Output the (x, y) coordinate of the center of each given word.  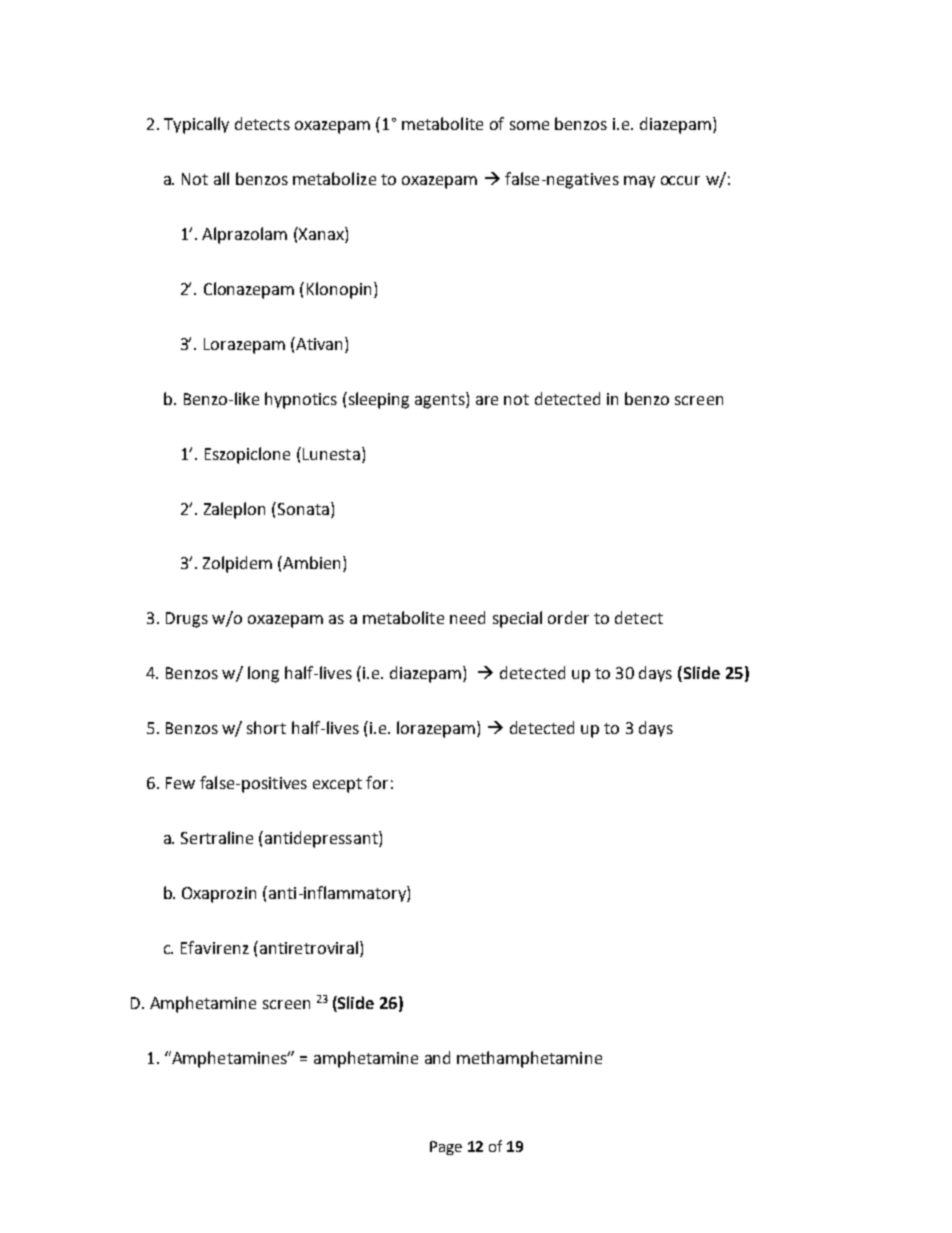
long (263, 674)
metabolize (334, 178)
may (639, 182)
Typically (196, 125)
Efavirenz (215, 947)
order (568, 617)
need (467, 617)
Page (446, 1148)
